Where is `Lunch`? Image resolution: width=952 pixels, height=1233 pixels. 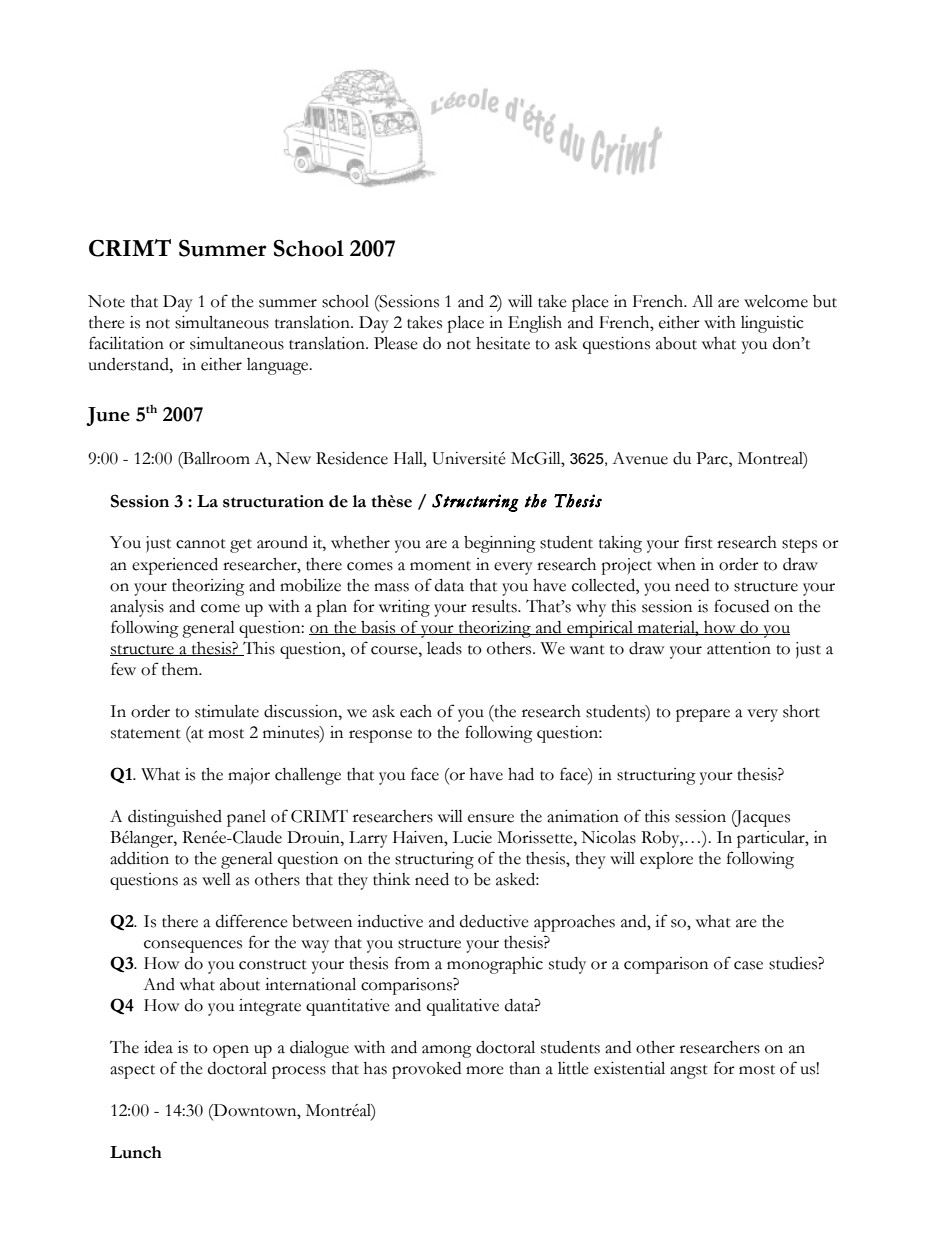
Lunch is located at coordinates (136, 1152).
